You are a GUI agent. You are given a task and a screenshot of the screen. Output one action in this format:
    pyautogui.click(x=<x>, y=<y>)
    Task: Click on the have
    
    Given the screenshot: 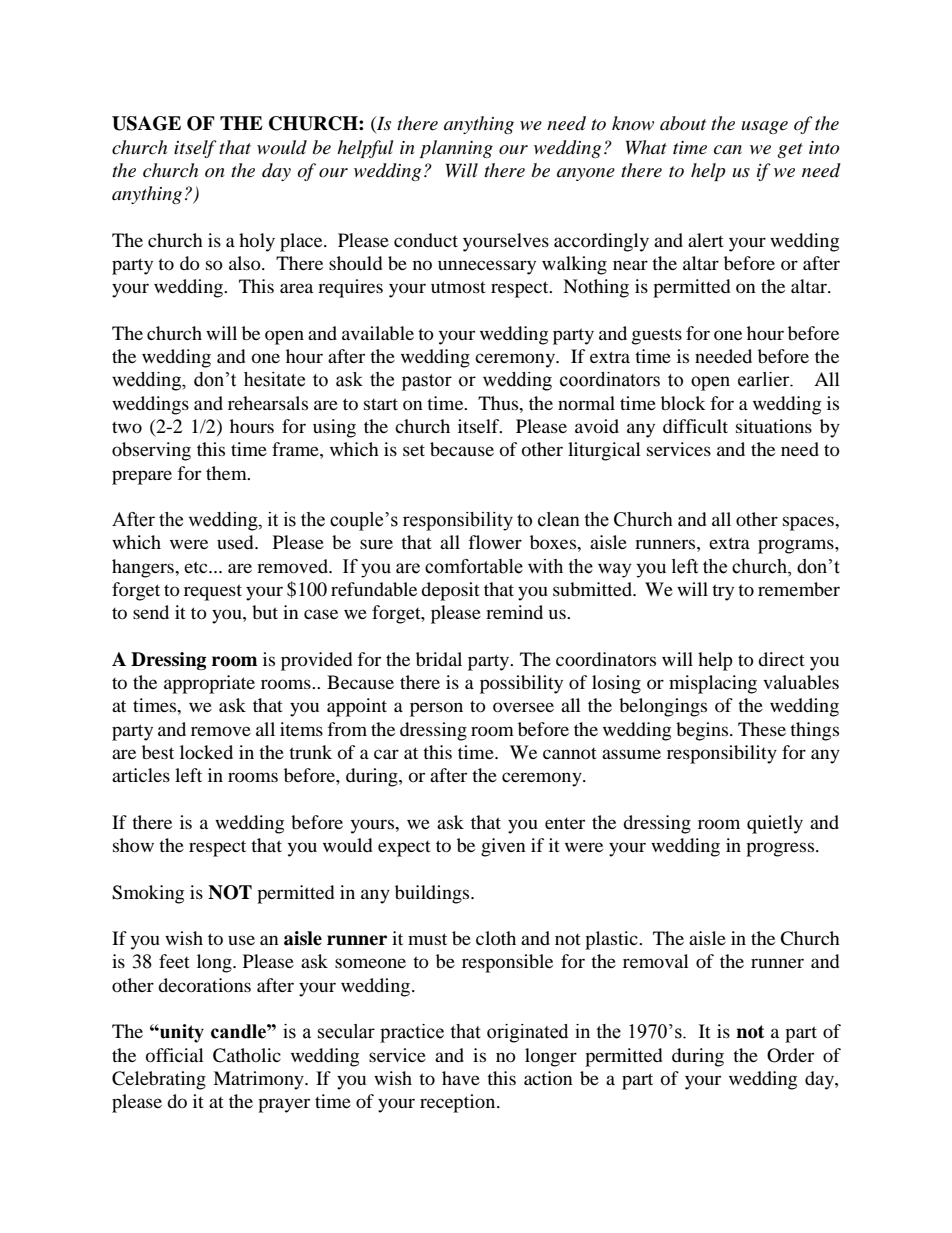 What is the action you would take?
    pyautogui.click(x=461, y=1078)
